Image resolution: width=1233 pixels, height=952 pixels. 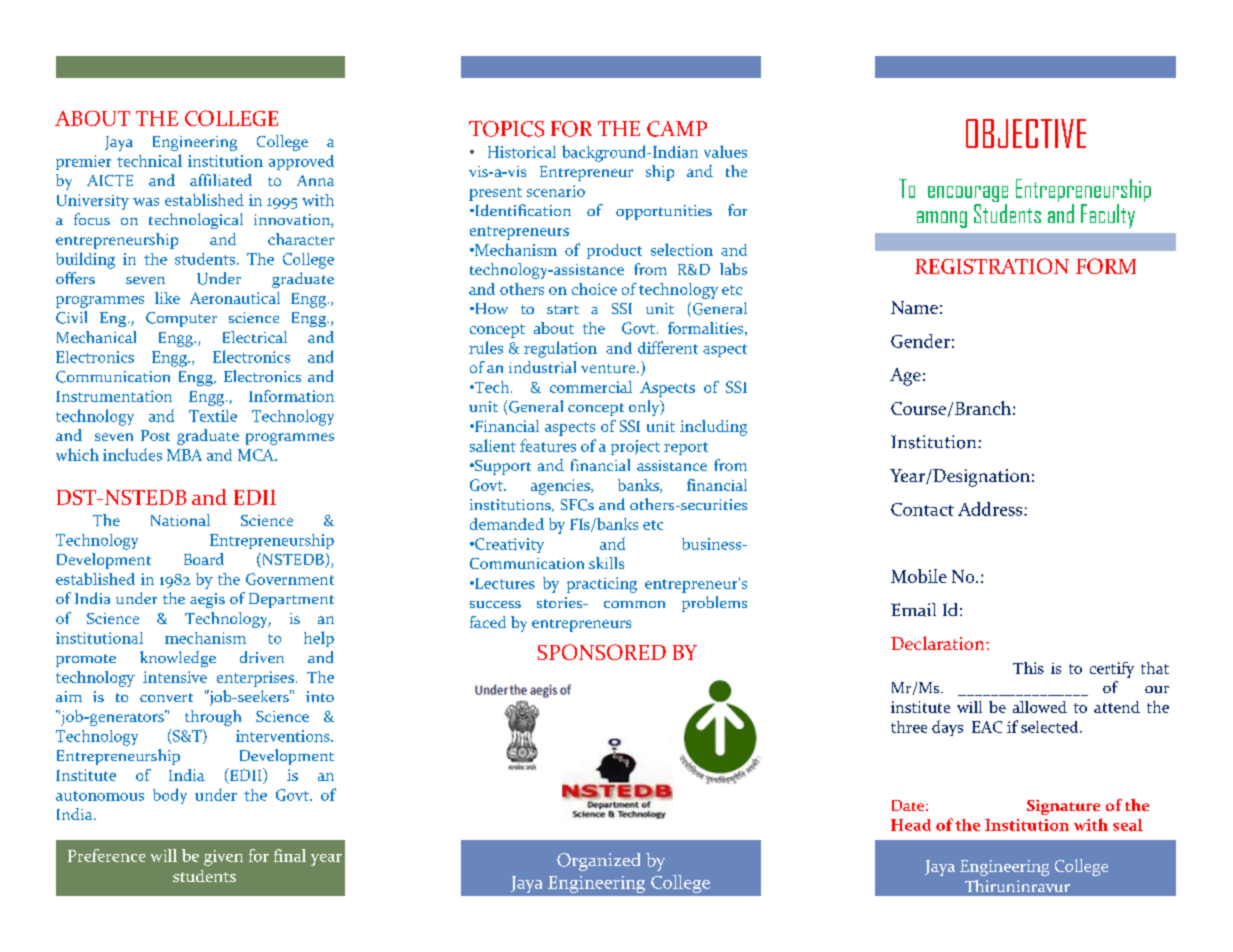 I want to click on OBJECTIVE, so click(x=1026, y=133).
